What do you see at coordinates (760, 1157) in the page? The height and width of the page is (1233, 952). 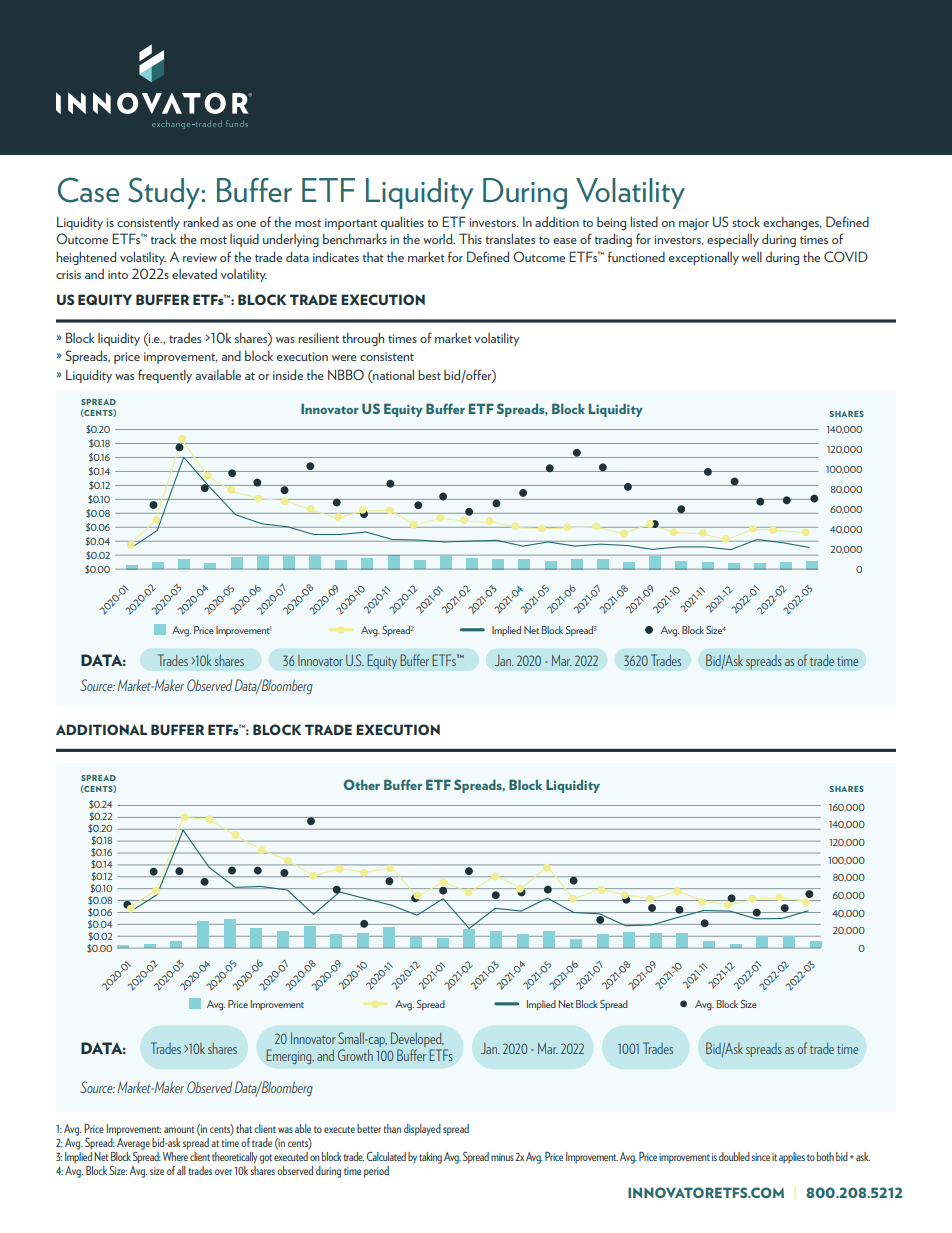 I see `since` at bounding box center [760, 1157].
